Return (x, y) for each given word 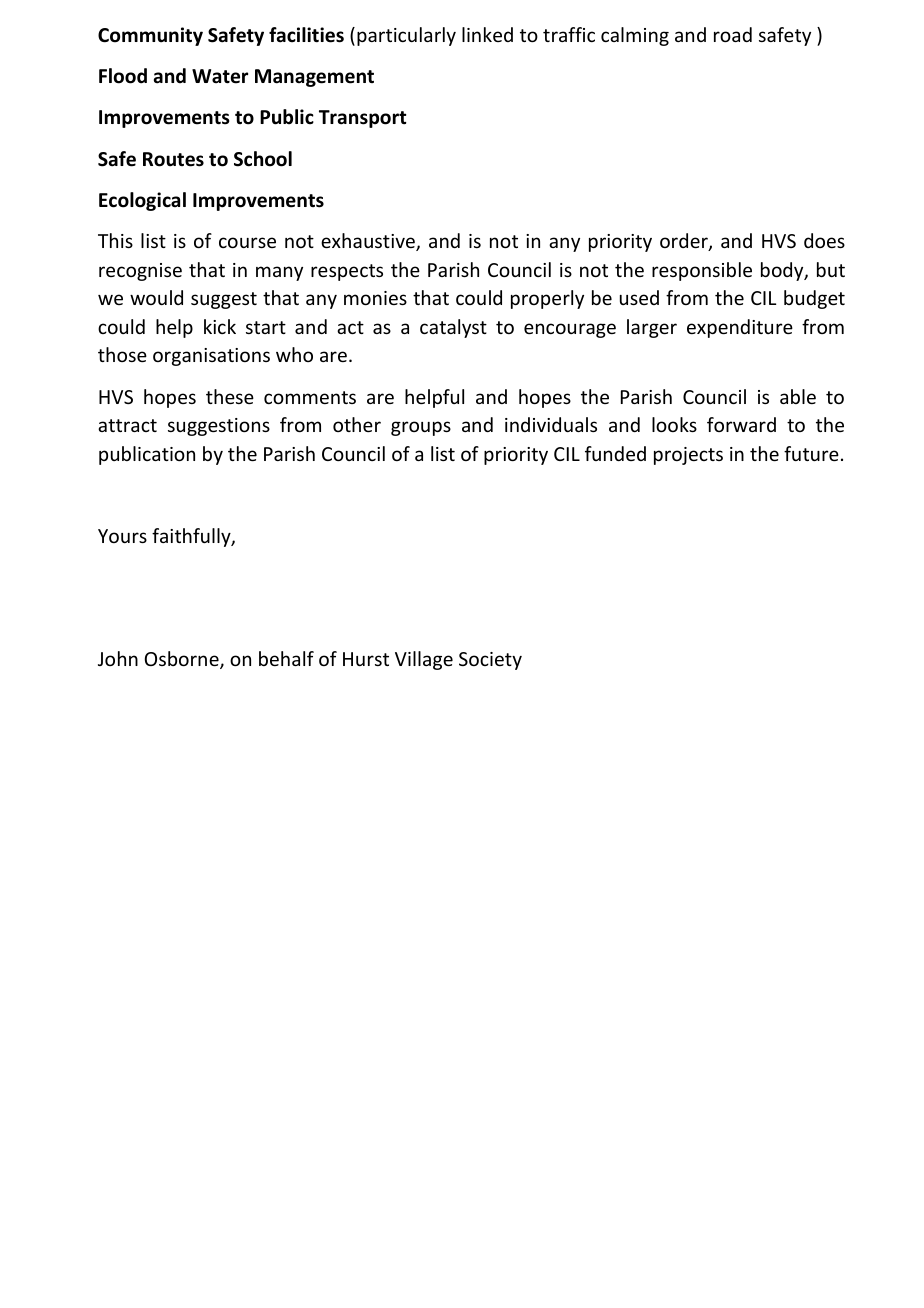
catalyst (453, 328)
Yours (122, 536)
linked (487, 34)
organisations (211, 357)
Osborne (183, 660)
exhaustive (369, 242)
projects (688, 456)
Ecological (142, 201)
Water (220, 76)
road (733, 34)
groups (421, 428)
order (685, 242)
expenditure (740, 328)
